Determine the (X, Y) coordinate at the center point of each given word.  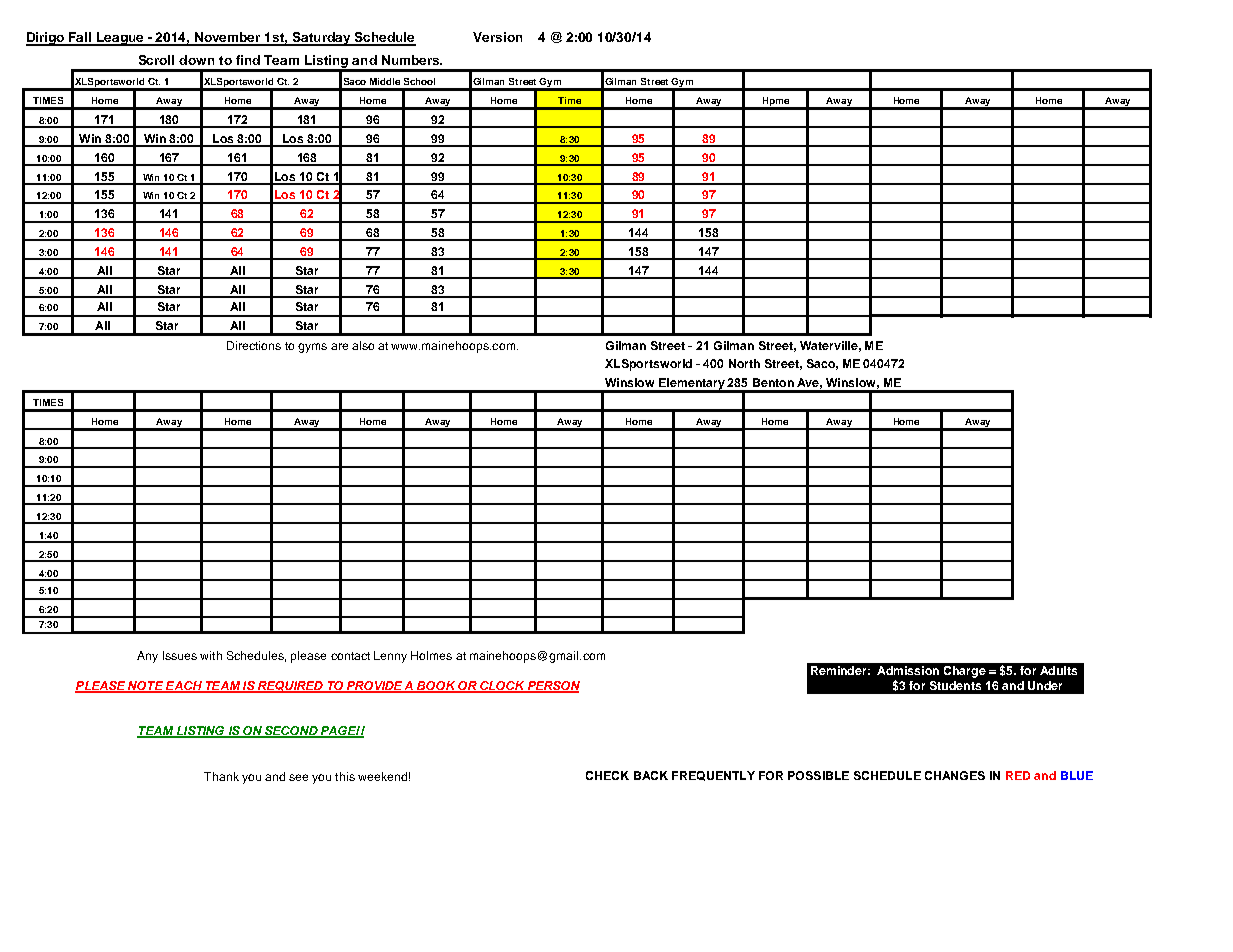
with (211, 655)
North (744, 363)
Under (1045, 685)
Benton (773, 382)
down (196, 60)
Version (497, 37)
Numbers (412, 60)
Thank (221, 776)
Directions (254, 345)
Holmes (431, 655)
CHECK (607, 775)
